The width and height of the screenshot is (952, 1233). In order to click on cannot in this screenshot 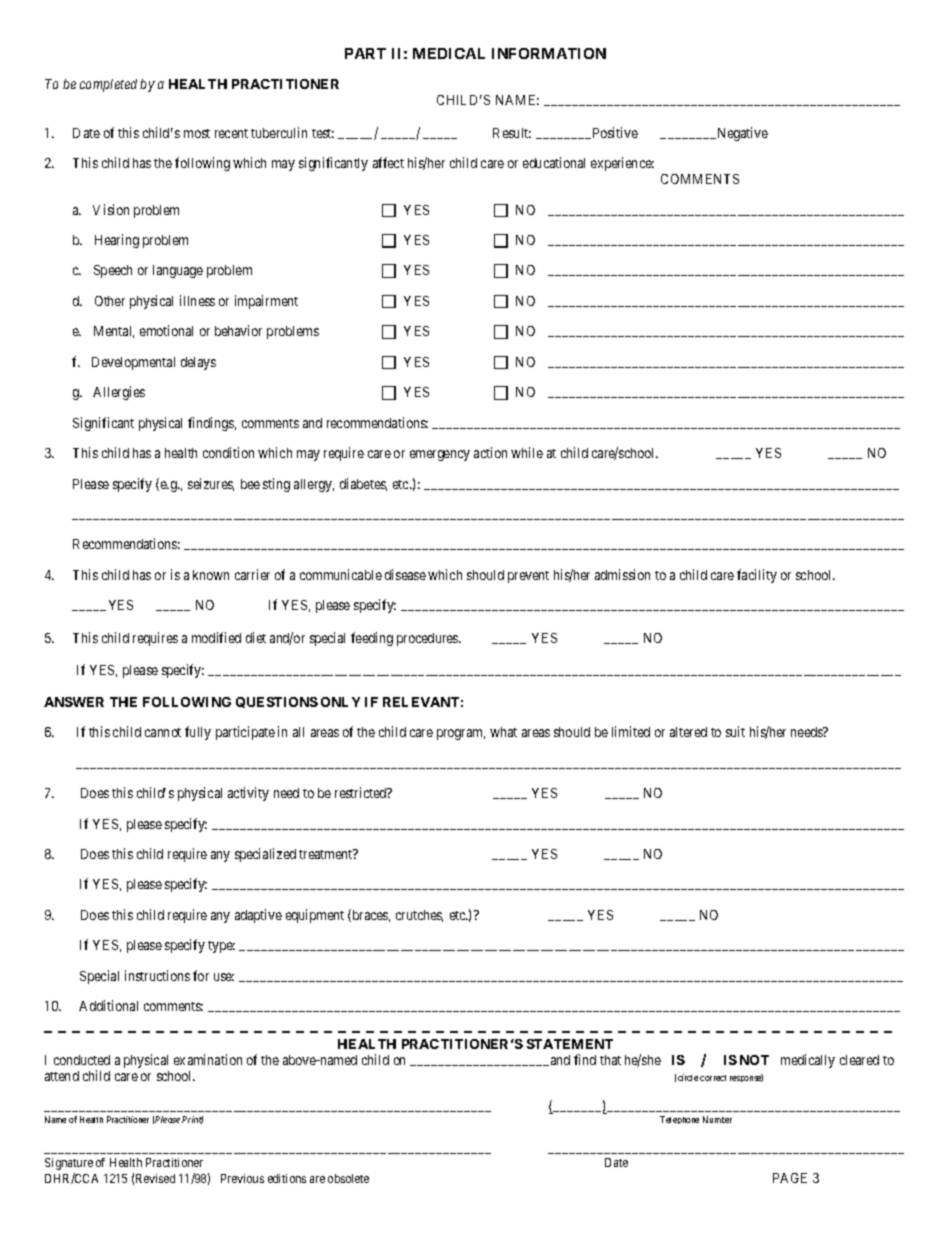, I will do `click(163, 732)`.
